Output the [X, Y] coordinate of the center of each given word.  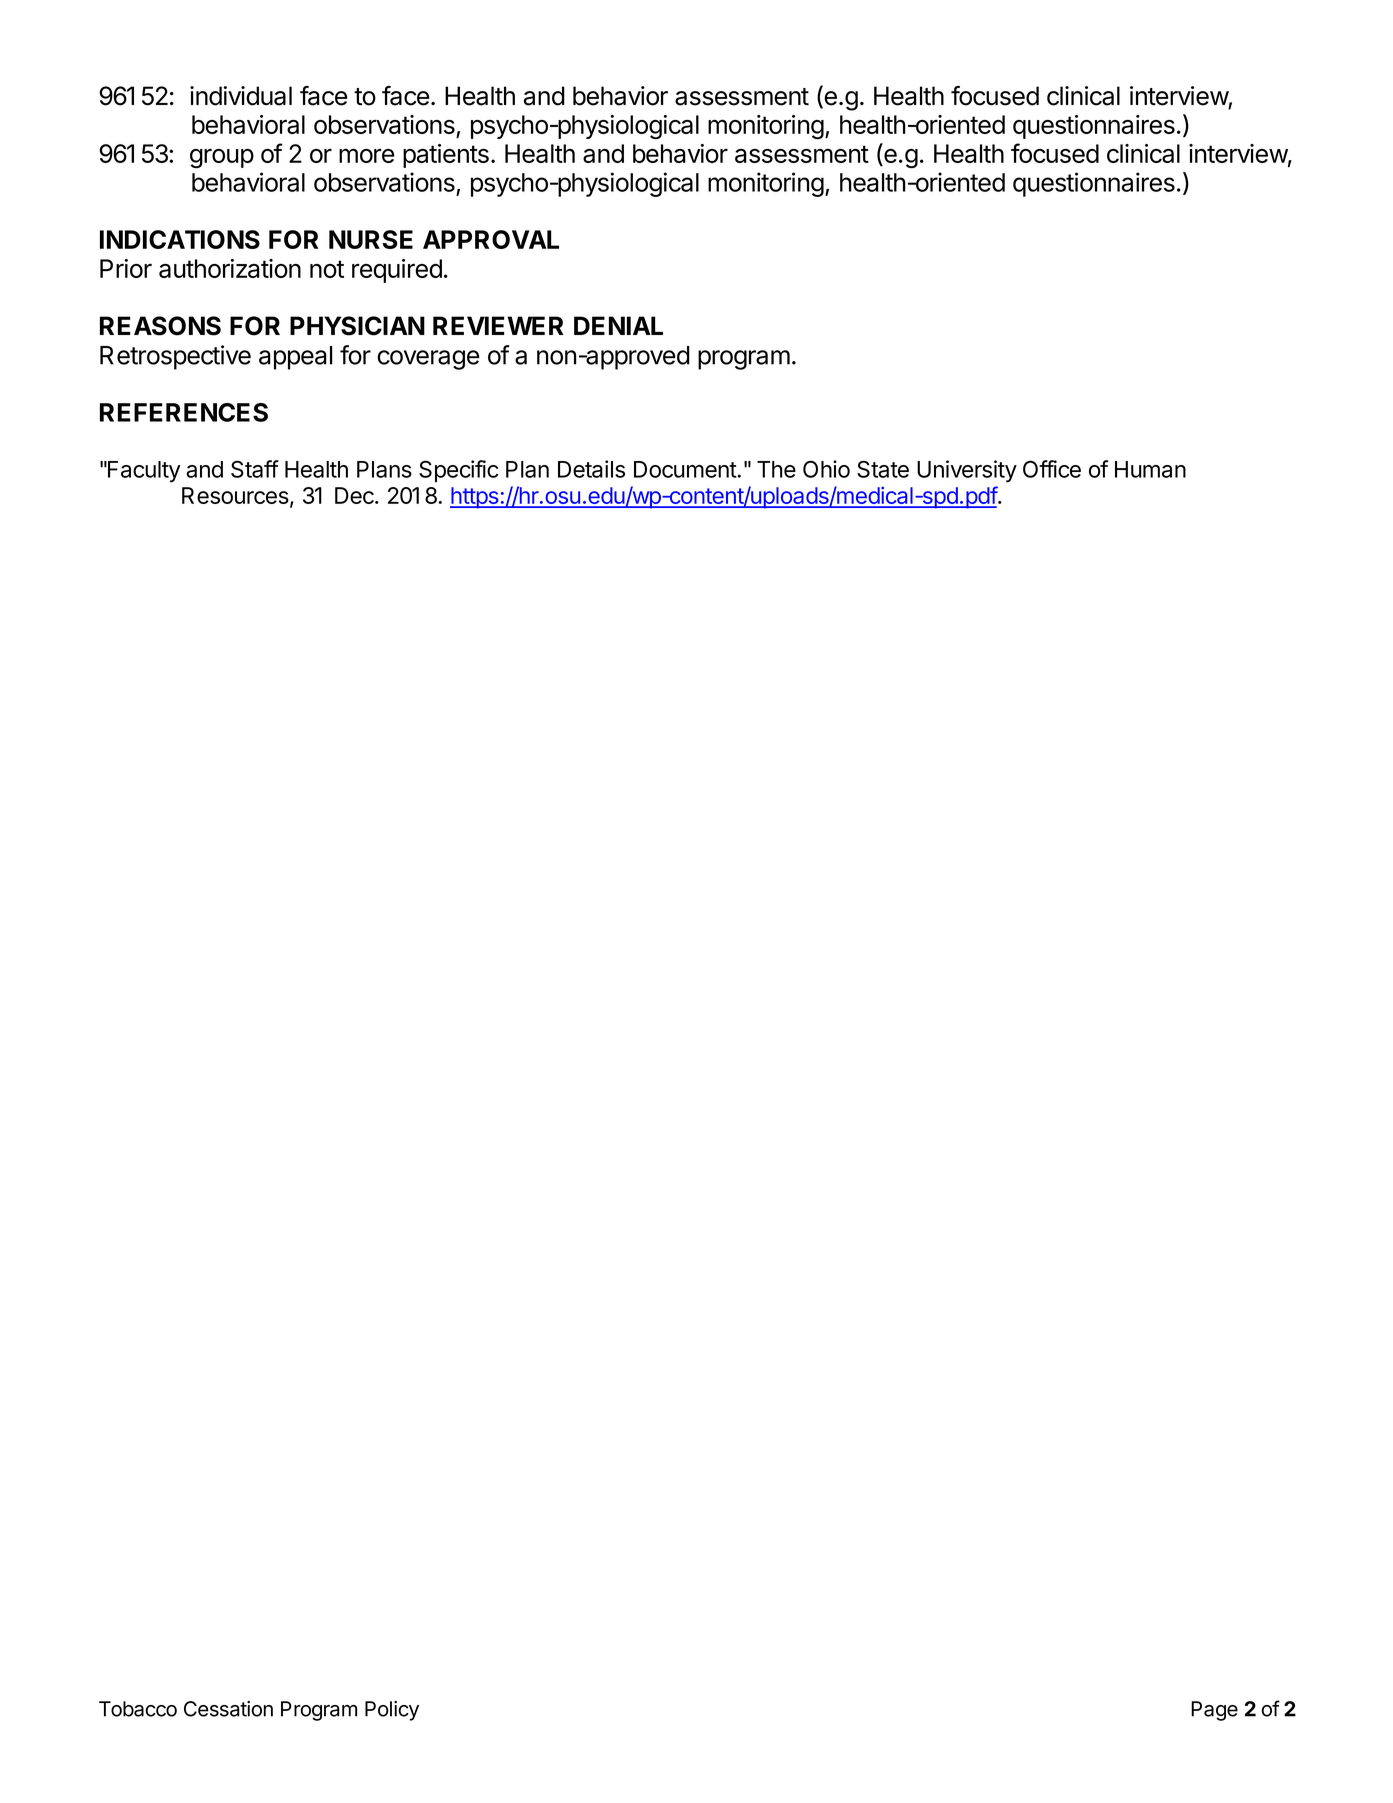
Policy [392, 1711]
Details [591, 469]
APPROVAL [491, 239]
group [222, 158]
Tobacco [138, 1709]
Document [685, 469]
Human [1150, 469]
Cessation [228, 1709]
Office [1052, 469]
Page [1214, 1711]
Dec [355, 495]
